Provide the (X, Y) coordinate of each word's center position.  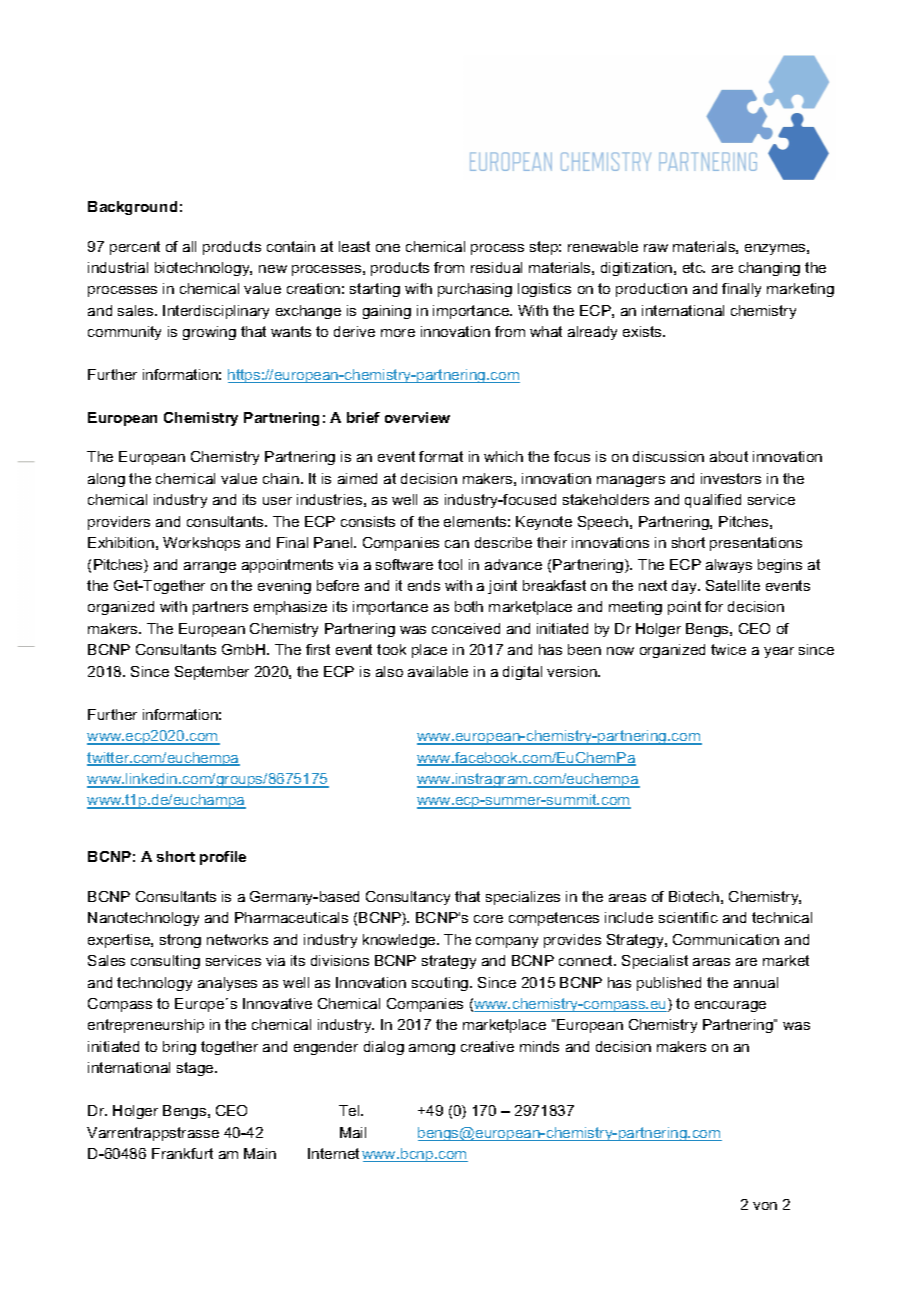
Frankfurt (182, 1153)
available (438, 671)
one (388, 248)
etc (694, 267)
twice (728, 649)
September (212, 673)
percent (135, 248)
